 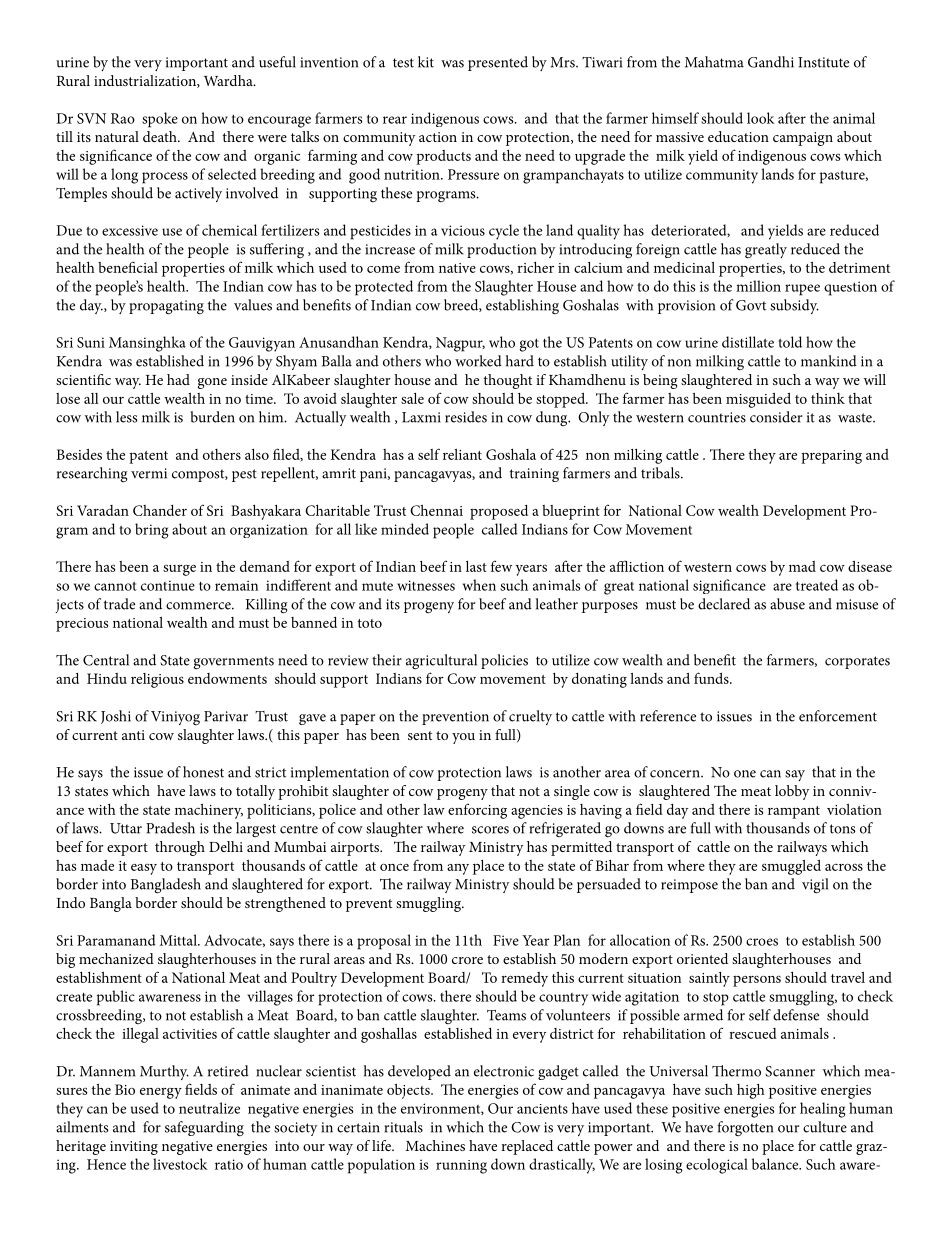 What do you see at coordinates (149, 473) in the page?
I see `vermi` at bounding box center [149, 473].
